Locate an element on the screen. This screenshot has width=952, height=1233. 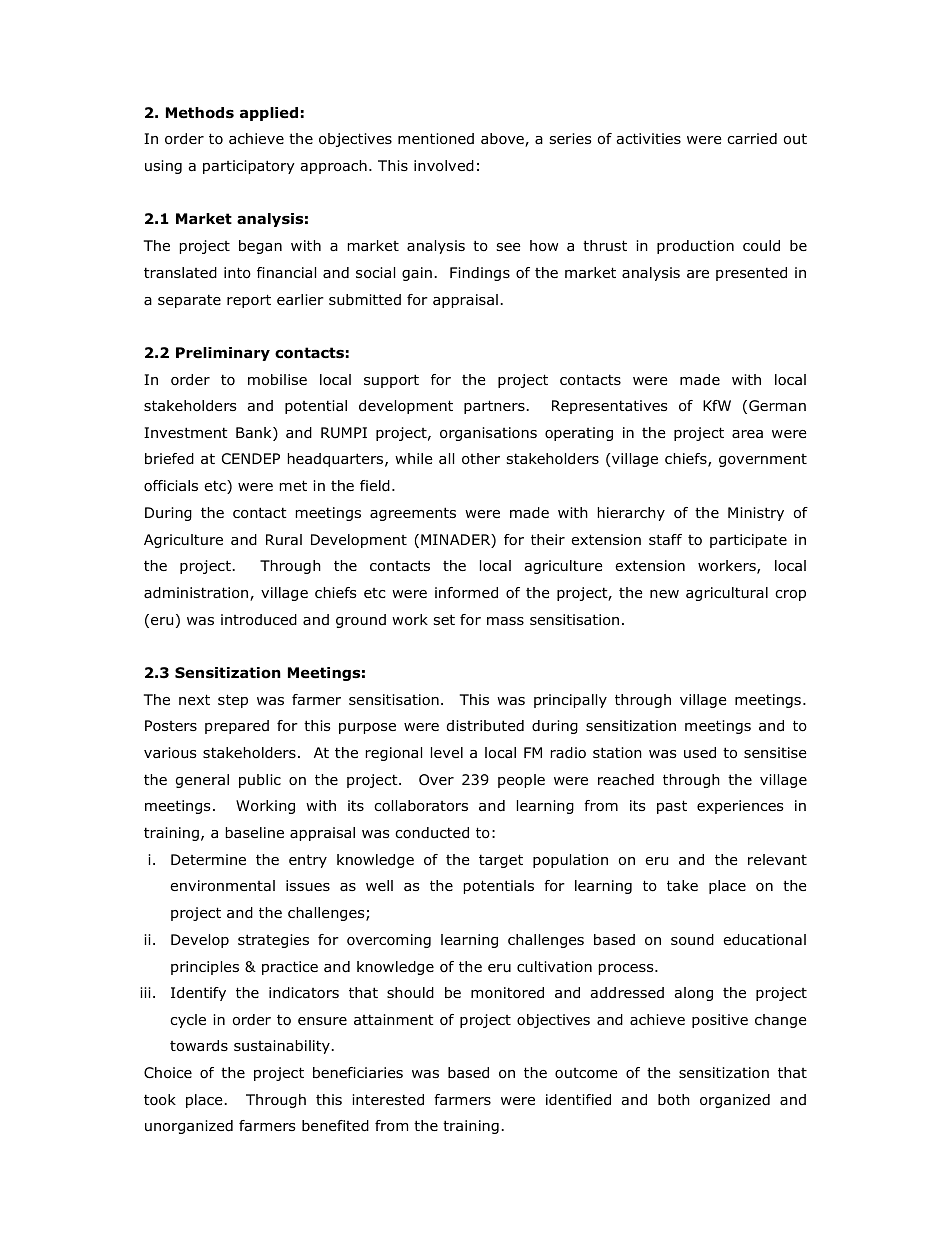
relevant is located at coordinates (777, 860).
